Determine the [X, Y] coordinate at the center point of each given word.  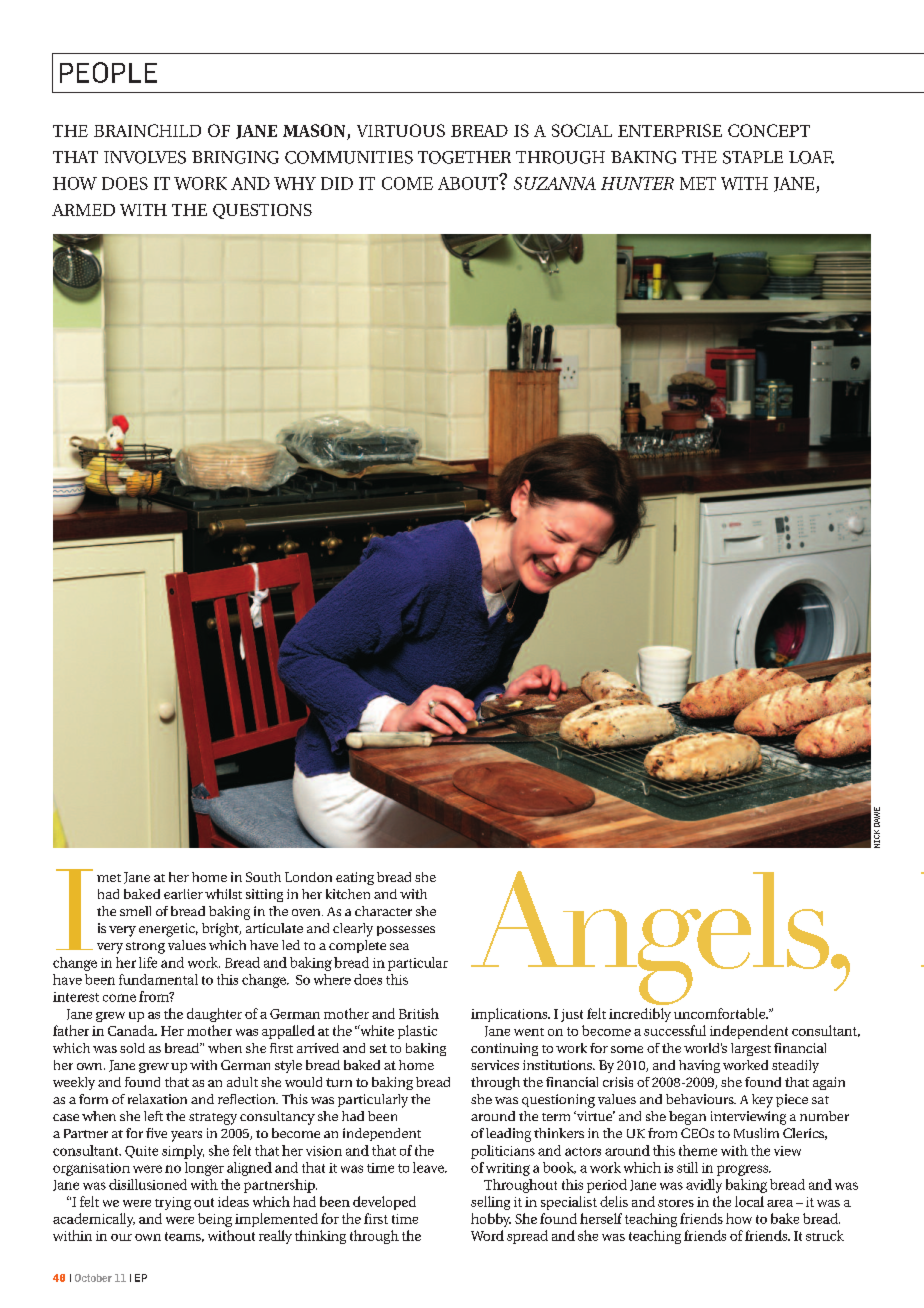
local [749, 1201]
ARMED [83, 210]
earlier [183, 894]
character [383, 911]
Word [487, 1235]
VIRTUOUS [401, 130]
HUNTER [637, 183]
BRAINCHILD [147, 130]
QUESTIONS [262, 211]
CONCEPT [769, 130]
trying [173, 1203]
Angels [651, 938]
